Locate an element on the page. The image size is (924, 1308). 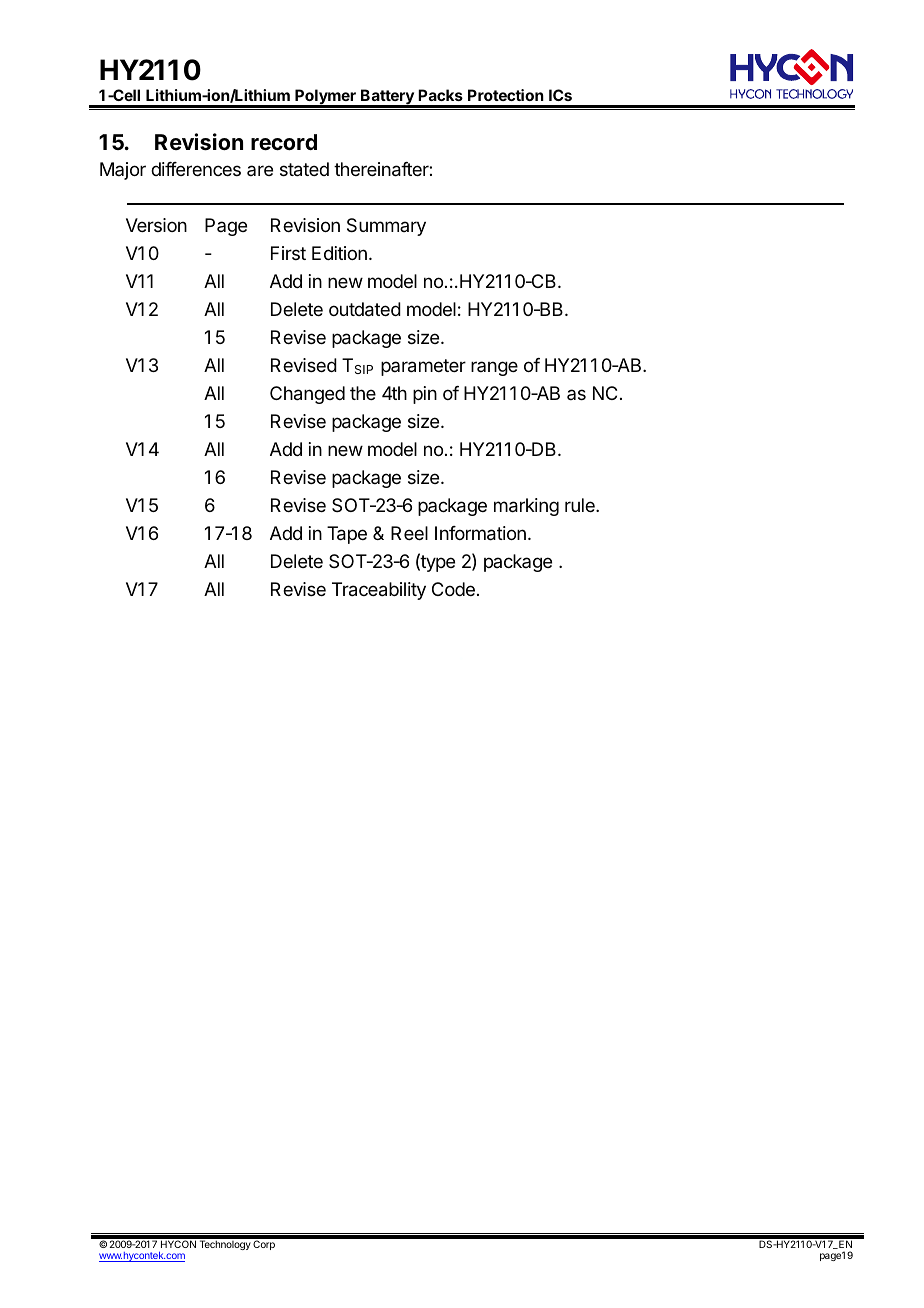
range is located at coordinates (494, 368).
